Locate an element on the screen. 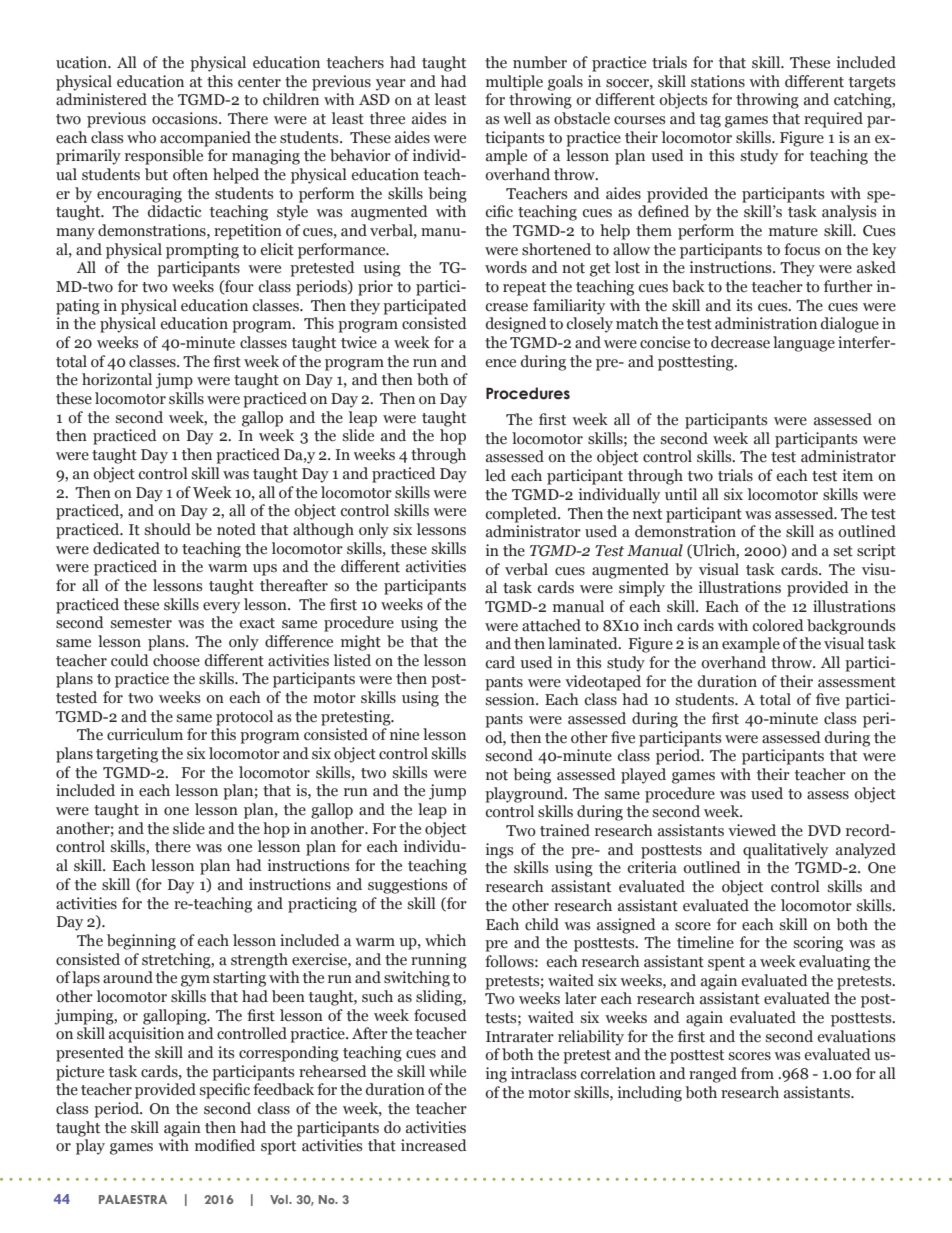 This screenshot has width=952, height=1233. from is located at coordinates (757, 1073).
